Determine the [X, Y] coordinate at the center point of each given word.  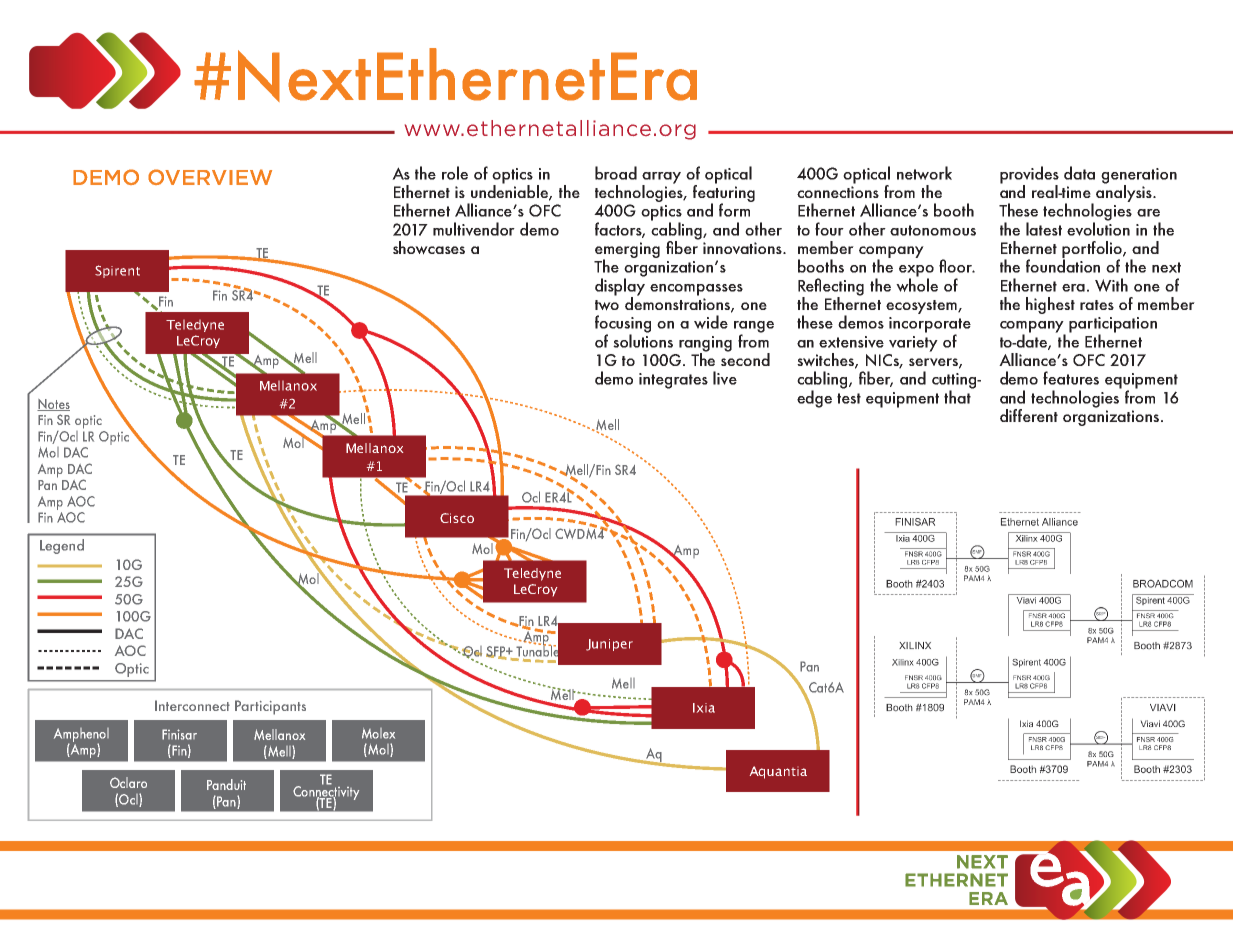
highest [1050, 305]
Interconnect [192, 705]
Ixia [704, 708]
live [725, 378]
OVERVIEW [210, 177]
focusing [623, 325]
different [1029, 415]
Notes [53, 405]
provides [1029, 176]
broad [616, 173]
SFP [497, 652]
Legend [62, 546]
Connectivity [326, 792]
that [958, 396]
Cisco [457, 518]
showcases [429, 248]
